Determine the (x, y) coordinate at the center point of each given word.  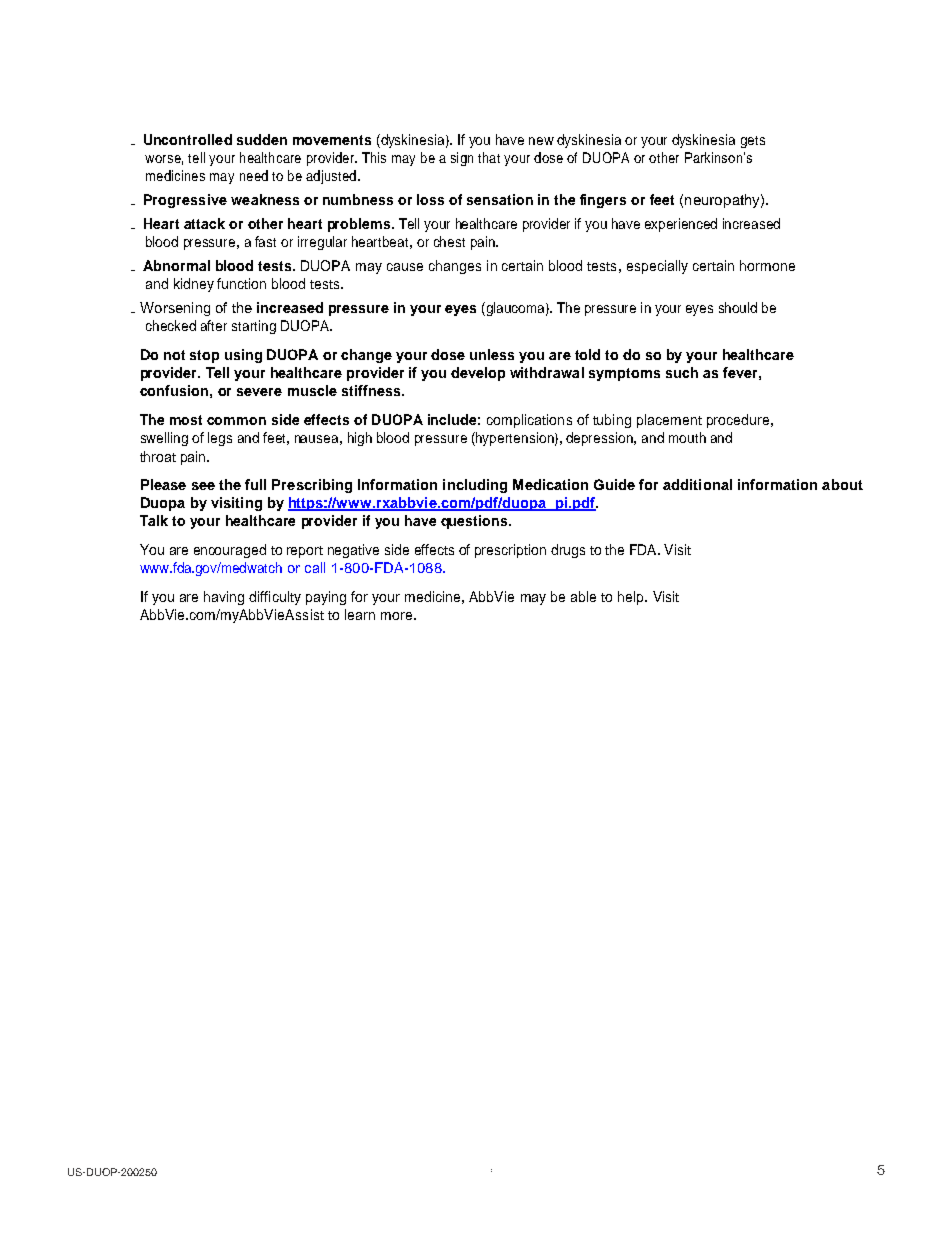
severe (259, 392)
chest (449, 241)
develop (478, 374)
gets (753, 142)
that (489, 157)
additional (697, 484)
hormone (767, 265)
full (255, 484)
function (241, 283)
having (224, 598)
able (583, 596)
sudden (262, 139)
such (682, 372)
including (475, 486)
